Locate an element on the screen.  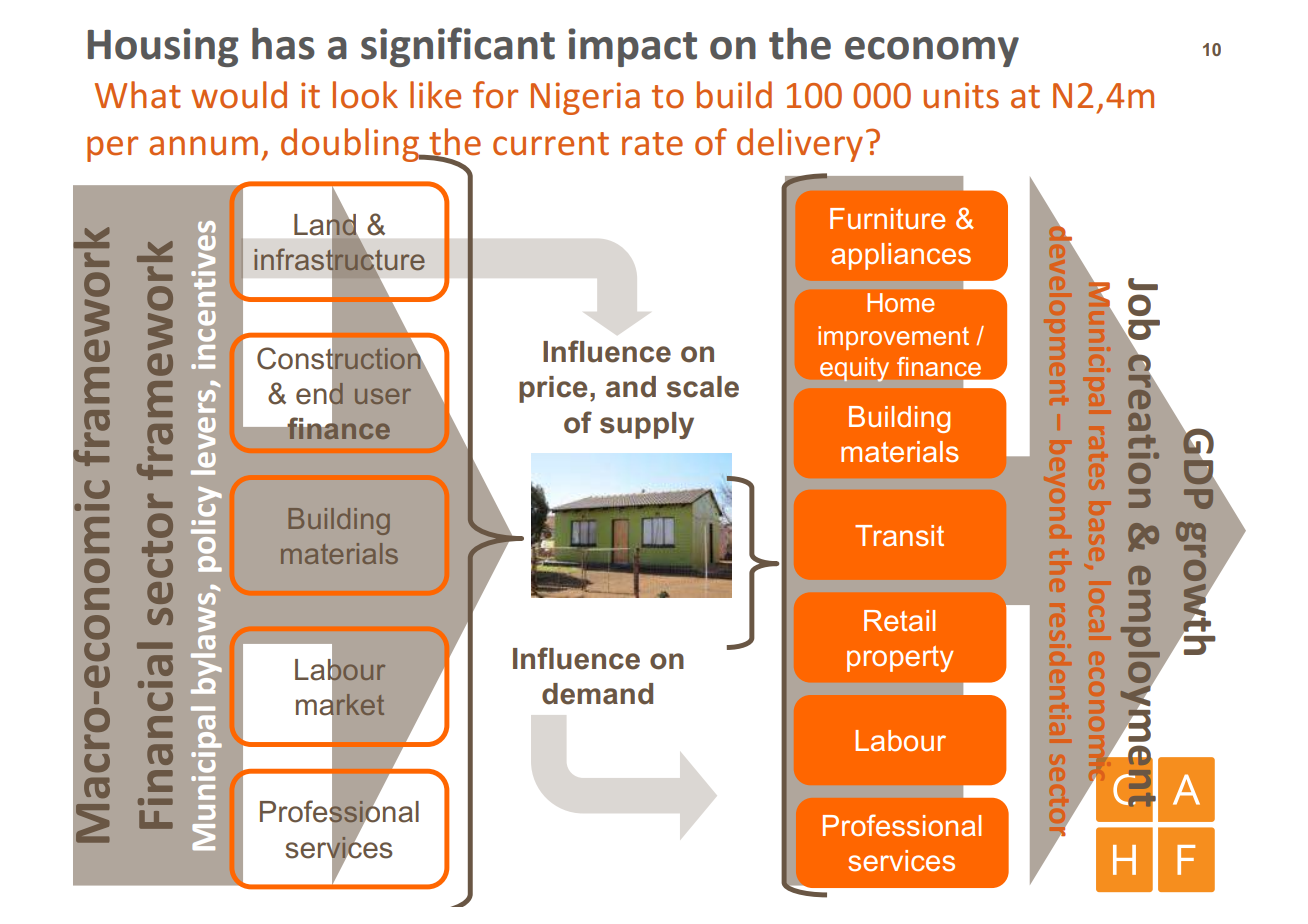
supply is located at coordinates (647, 425).
